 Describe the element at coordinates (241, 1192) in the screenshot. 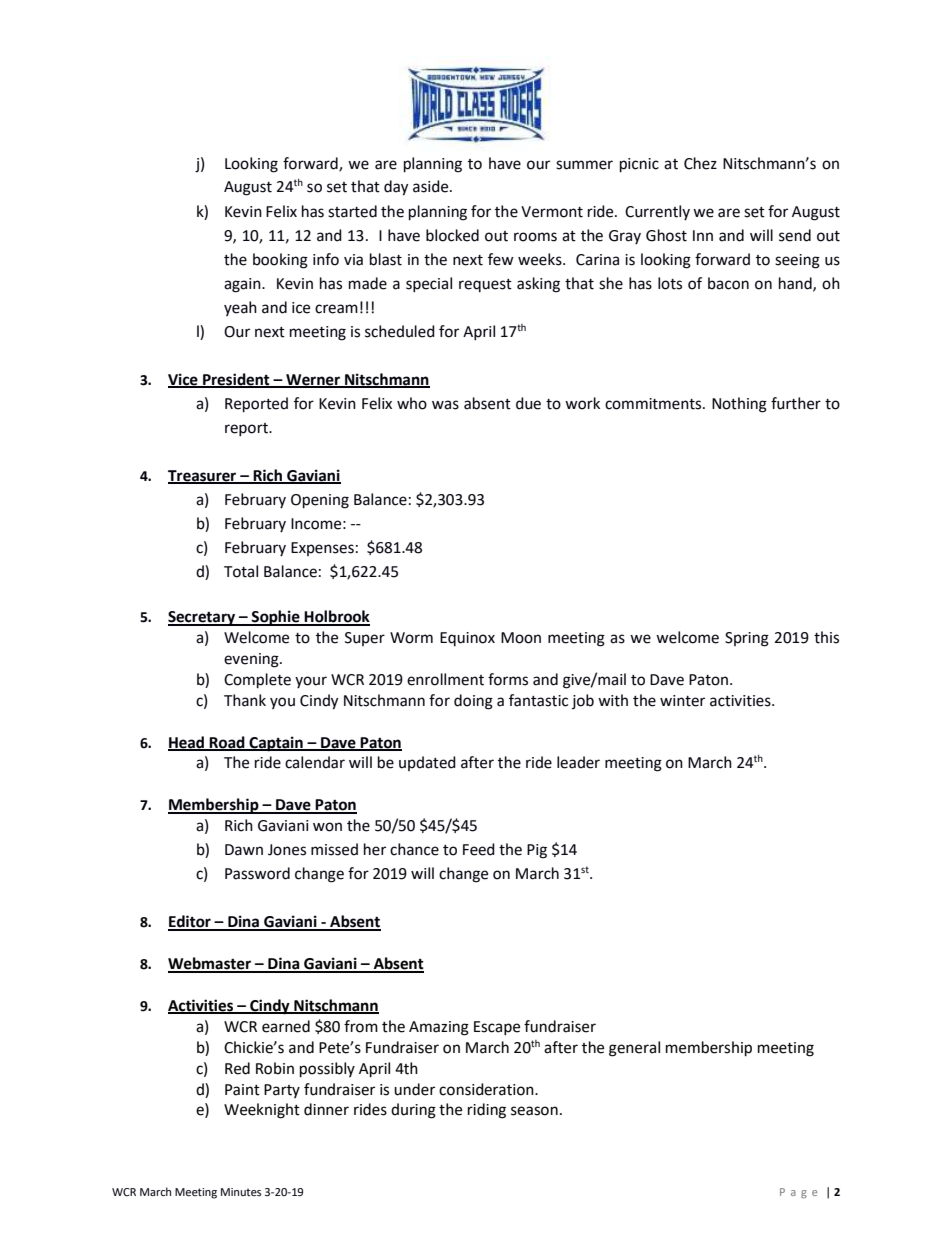

I see `Minutes` at that location.
